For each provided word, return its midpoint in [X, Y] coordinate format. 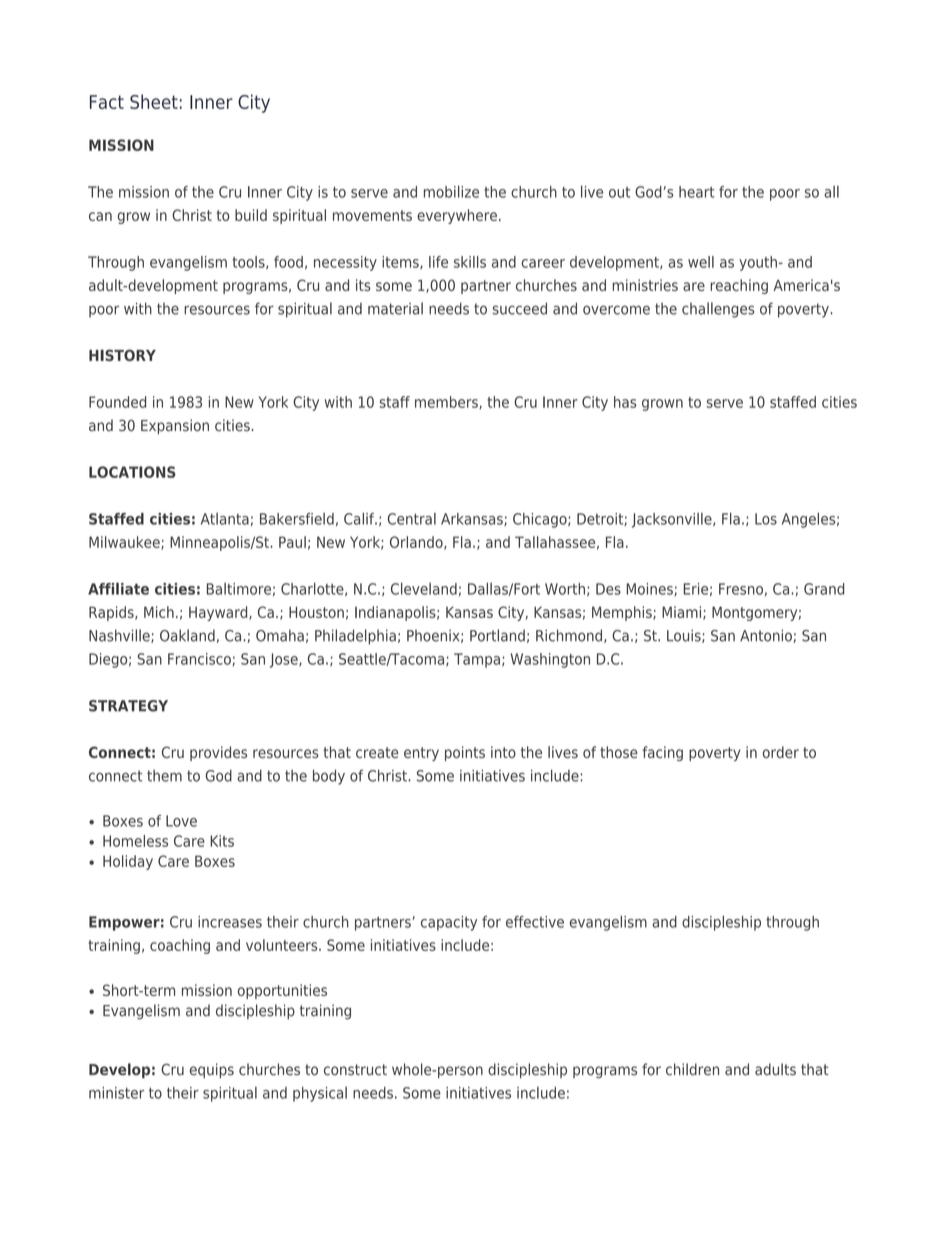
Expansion [175, 426]
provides [218, 753]
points [465, 753]
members [447, 402]
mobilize [451, 192]
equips [212, 1070]
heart [697, 192]
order [781, 752]
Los [766, 519]
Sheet [154, 101]
